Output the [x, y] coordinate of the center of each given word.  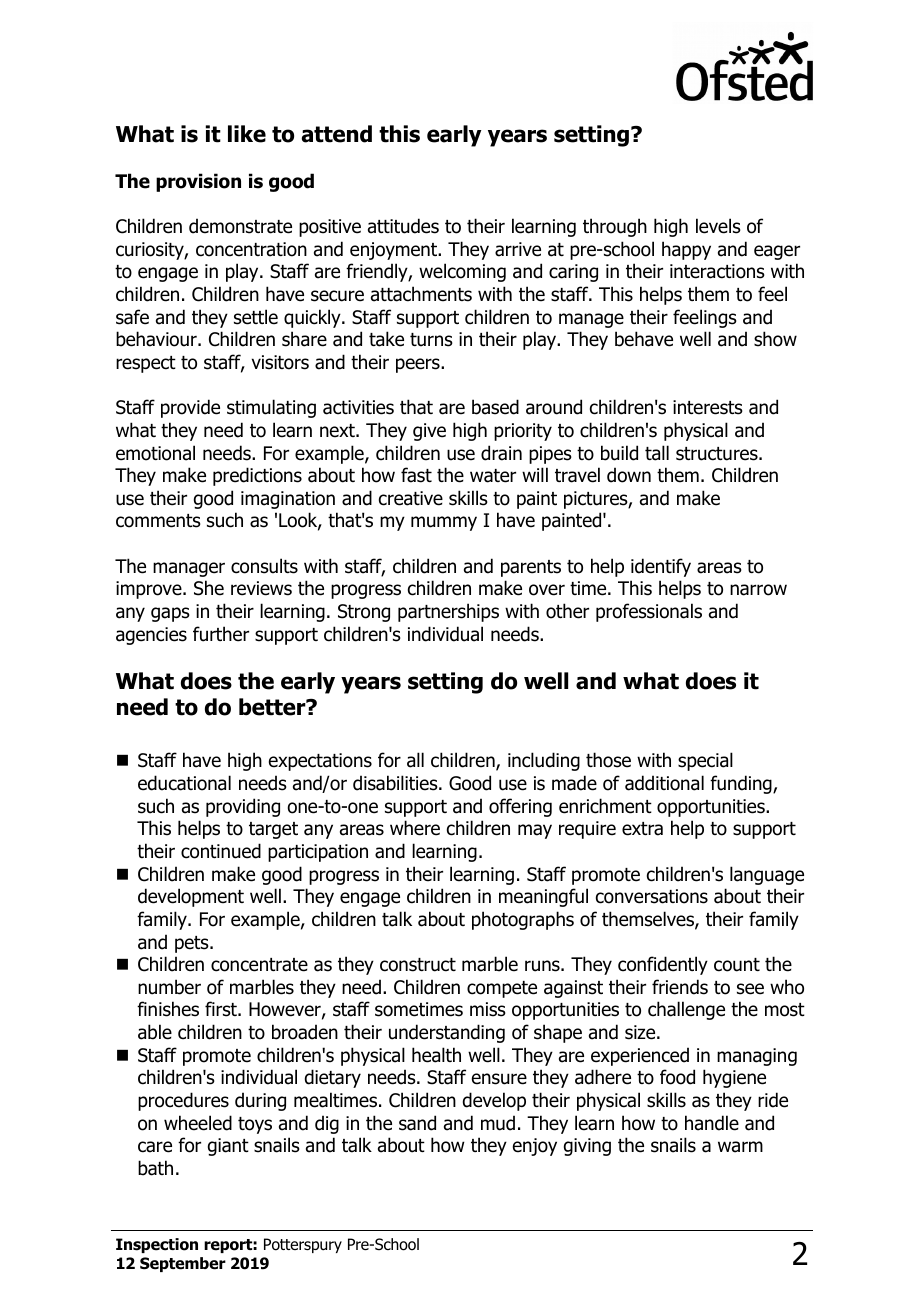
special [705, 761]
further [221, 634]
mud [498, 1123]
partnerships [448, 612]
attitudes [403, 226]
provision [198, 182]
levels [718, 226]
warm [740, 1147]
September [183, 1264]
